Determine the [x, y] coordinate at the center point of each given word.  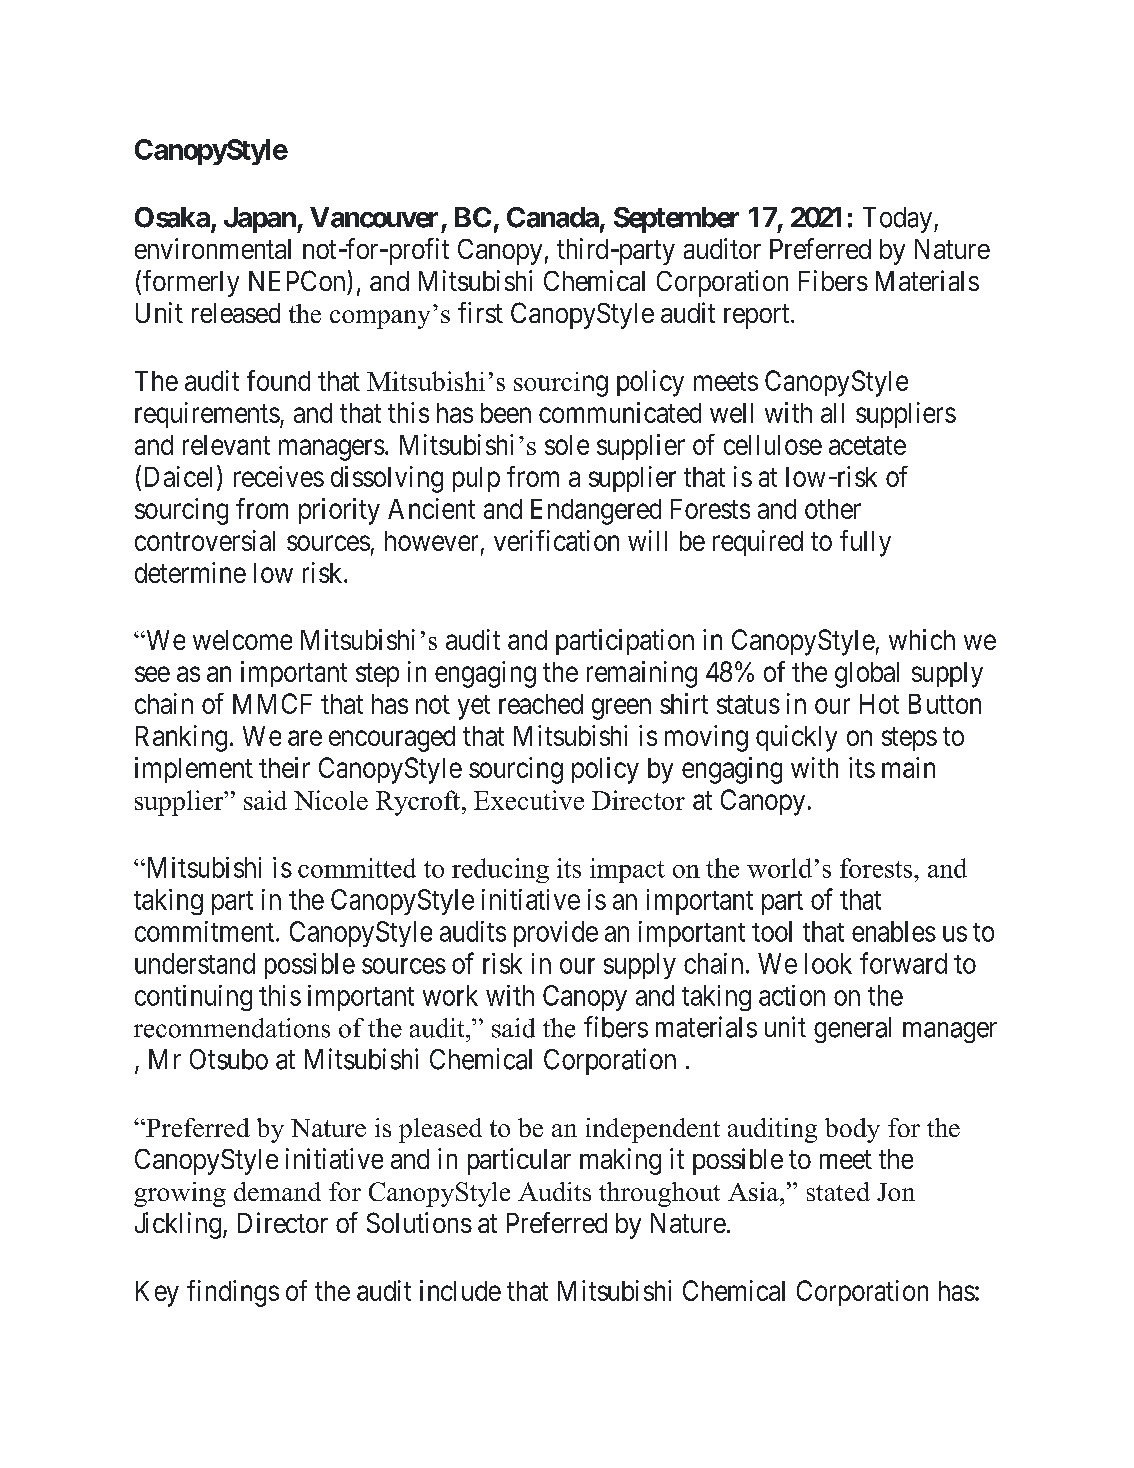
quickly [796, 738]
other [833, 509]
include [460, 1290]
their [284, 767]
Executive [529, 800]
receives [279, 476]
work [450, 995]
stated [838, 1191]
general [852, 1030]
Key [157, 1294]
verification [556, 540]
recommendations [232, 1028]
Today [899, 220]
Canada [553, 217]
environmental [213, 248]
